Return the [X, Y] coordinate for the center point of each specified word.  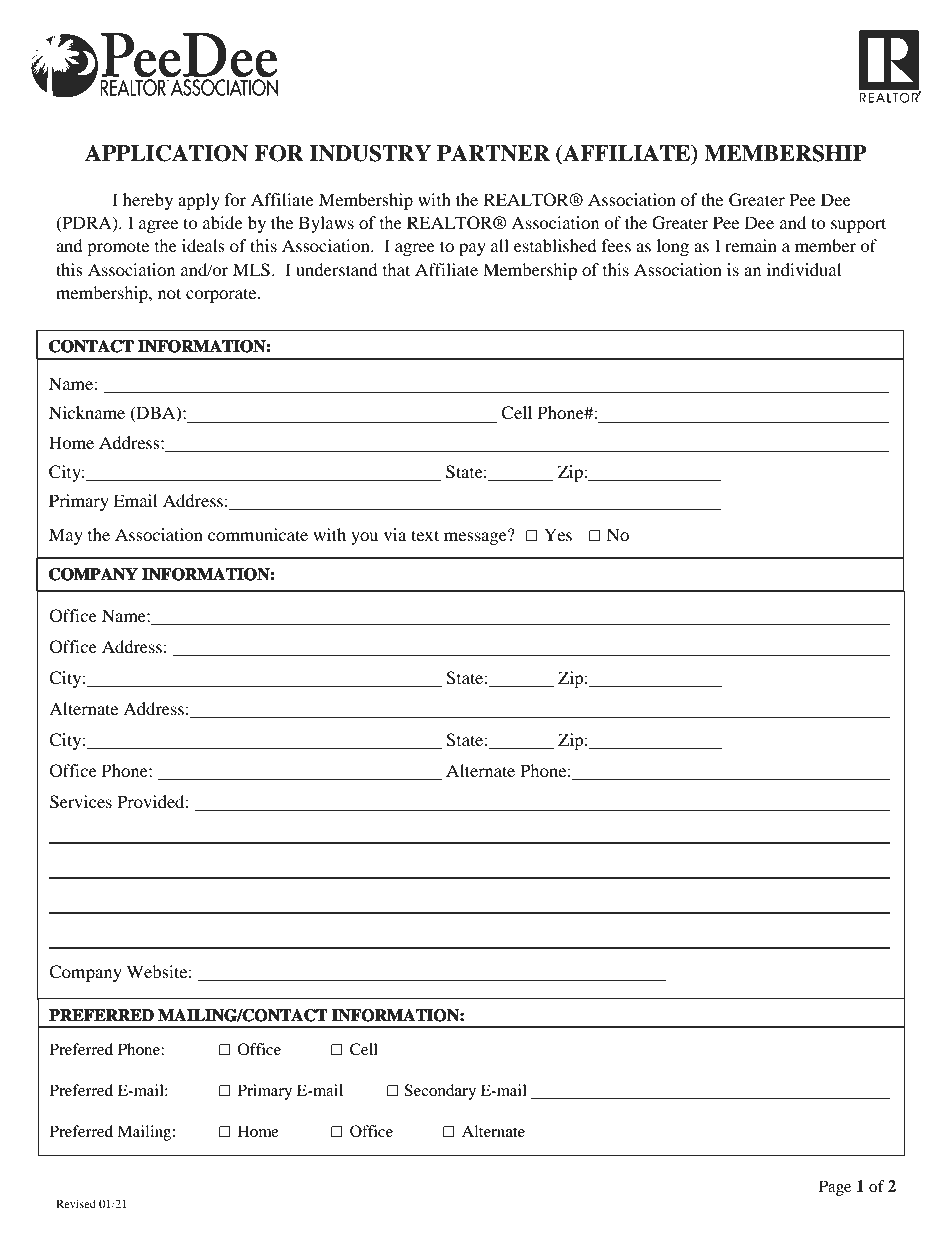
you [364, 538]
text [425, 535]
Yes [558, 534]
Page [835, 1188]
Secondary [440, 1092]
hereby [148, 201]
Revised [76, 1203]
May [66, 536]
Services [81, 802]
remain [751, 245]
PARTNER [493, 153]
